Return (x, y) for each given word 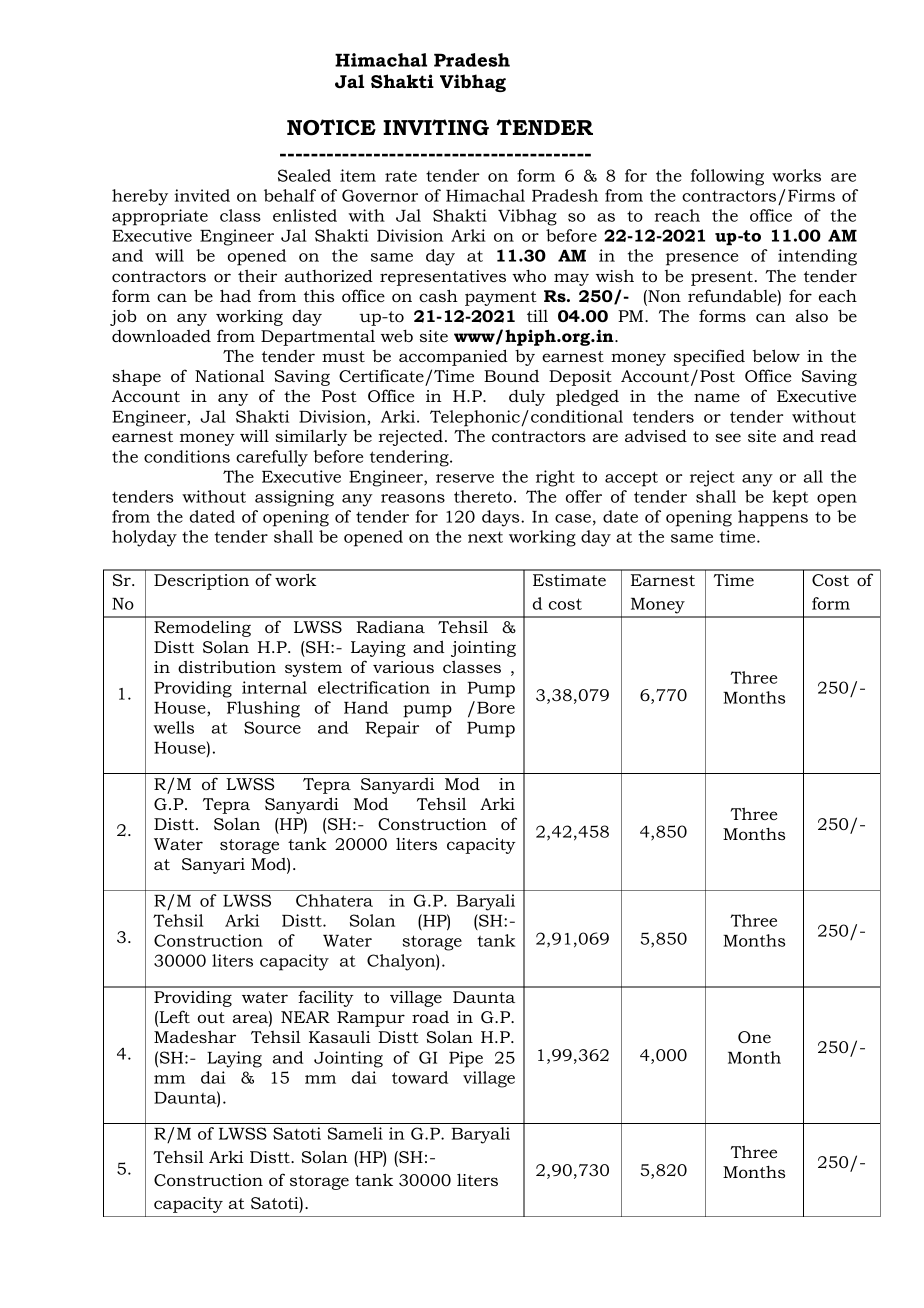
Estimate (569, 580)
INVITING (436, 127)
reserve (465, 478)
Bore (496, 708)
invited (202, 195)
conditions (187, 456)
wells (173, 727)
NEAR (305, 1017)
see (728, 437)
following (727, 177)
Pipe (466, 1059)
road (430, 1017)
